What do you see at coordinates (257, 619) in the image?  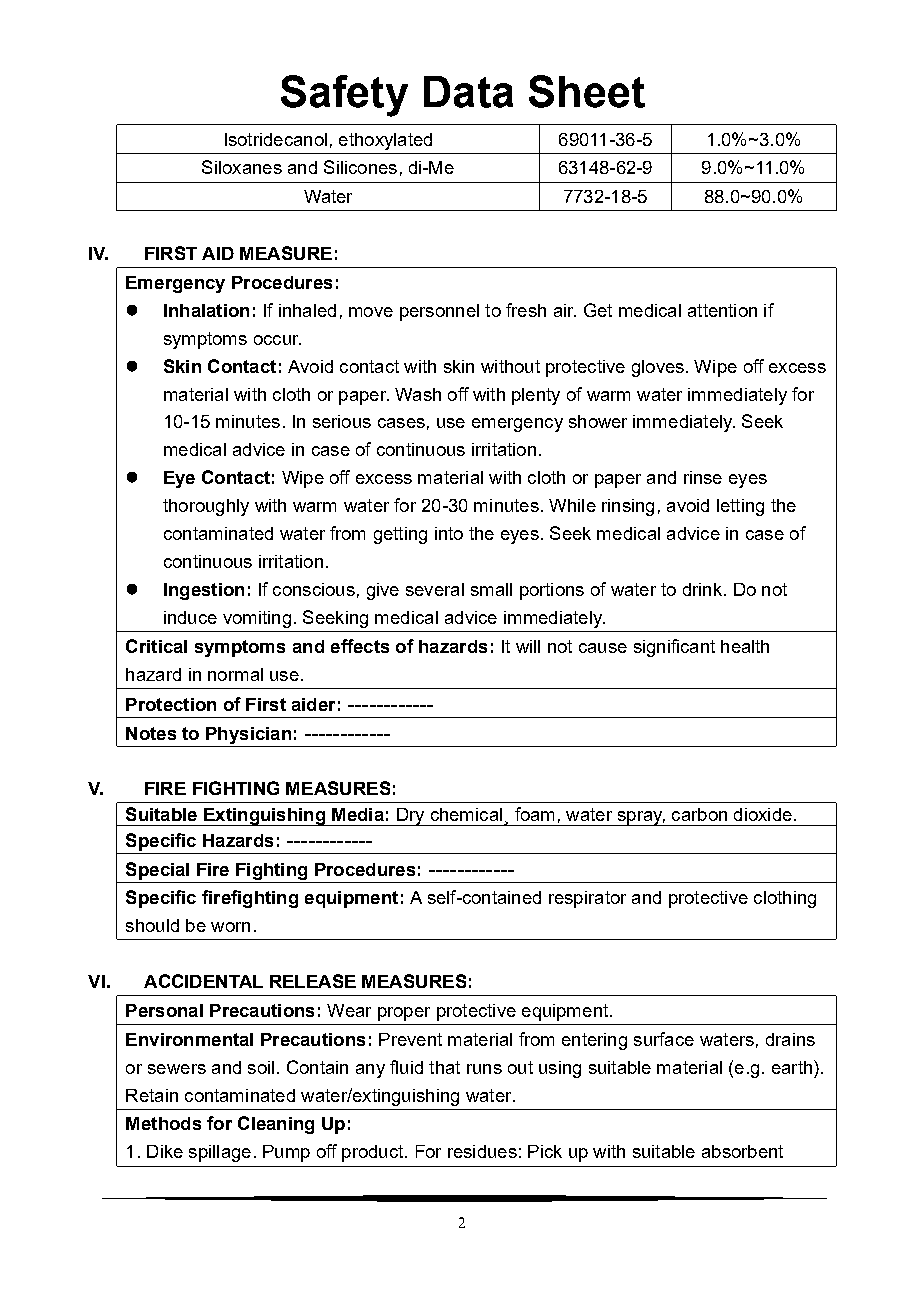 I see `vomiting` at bounding box center [257, 619].
